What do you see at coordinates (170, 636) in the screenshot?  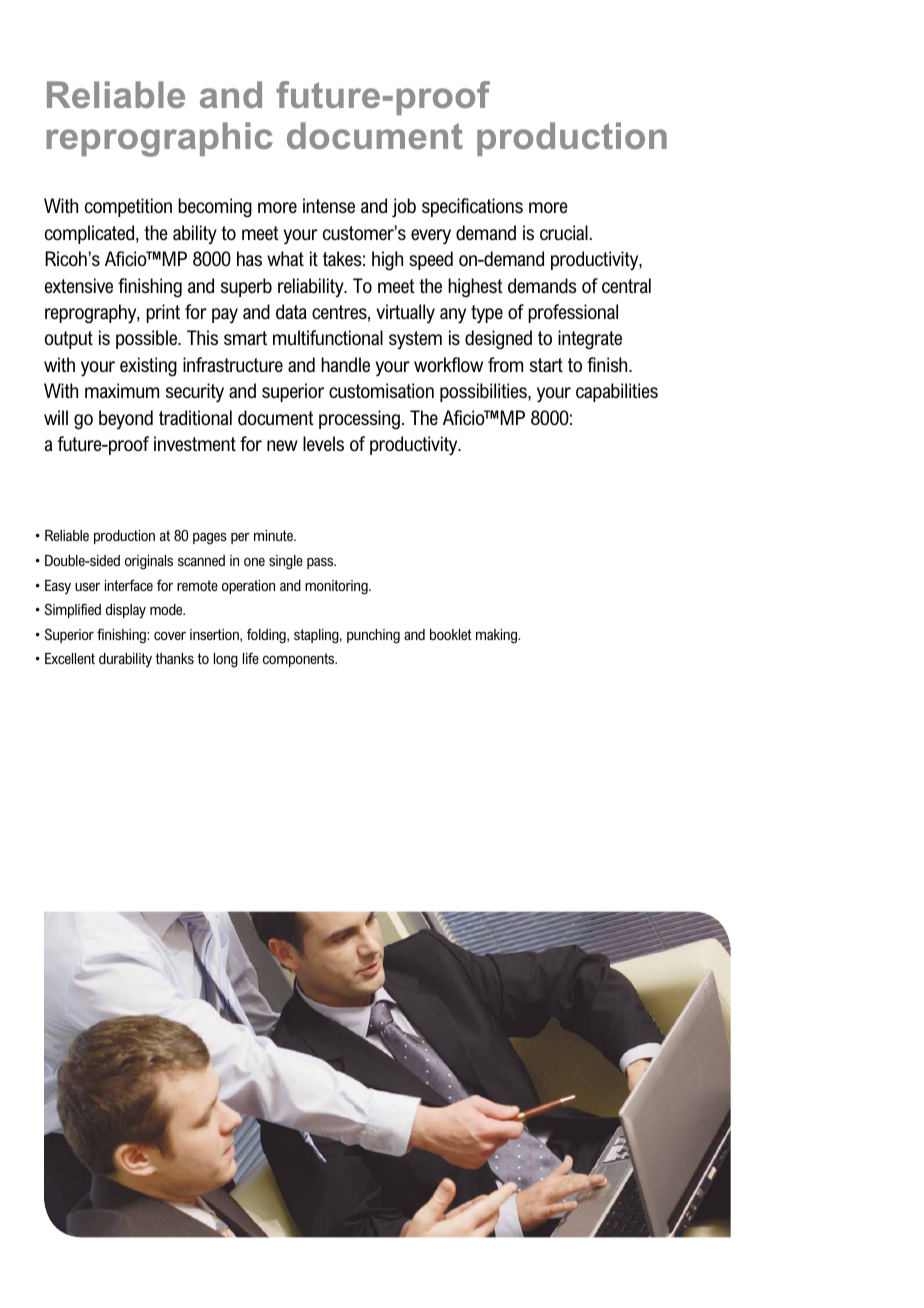 I see `cover` at bounding box center [170, 636].
